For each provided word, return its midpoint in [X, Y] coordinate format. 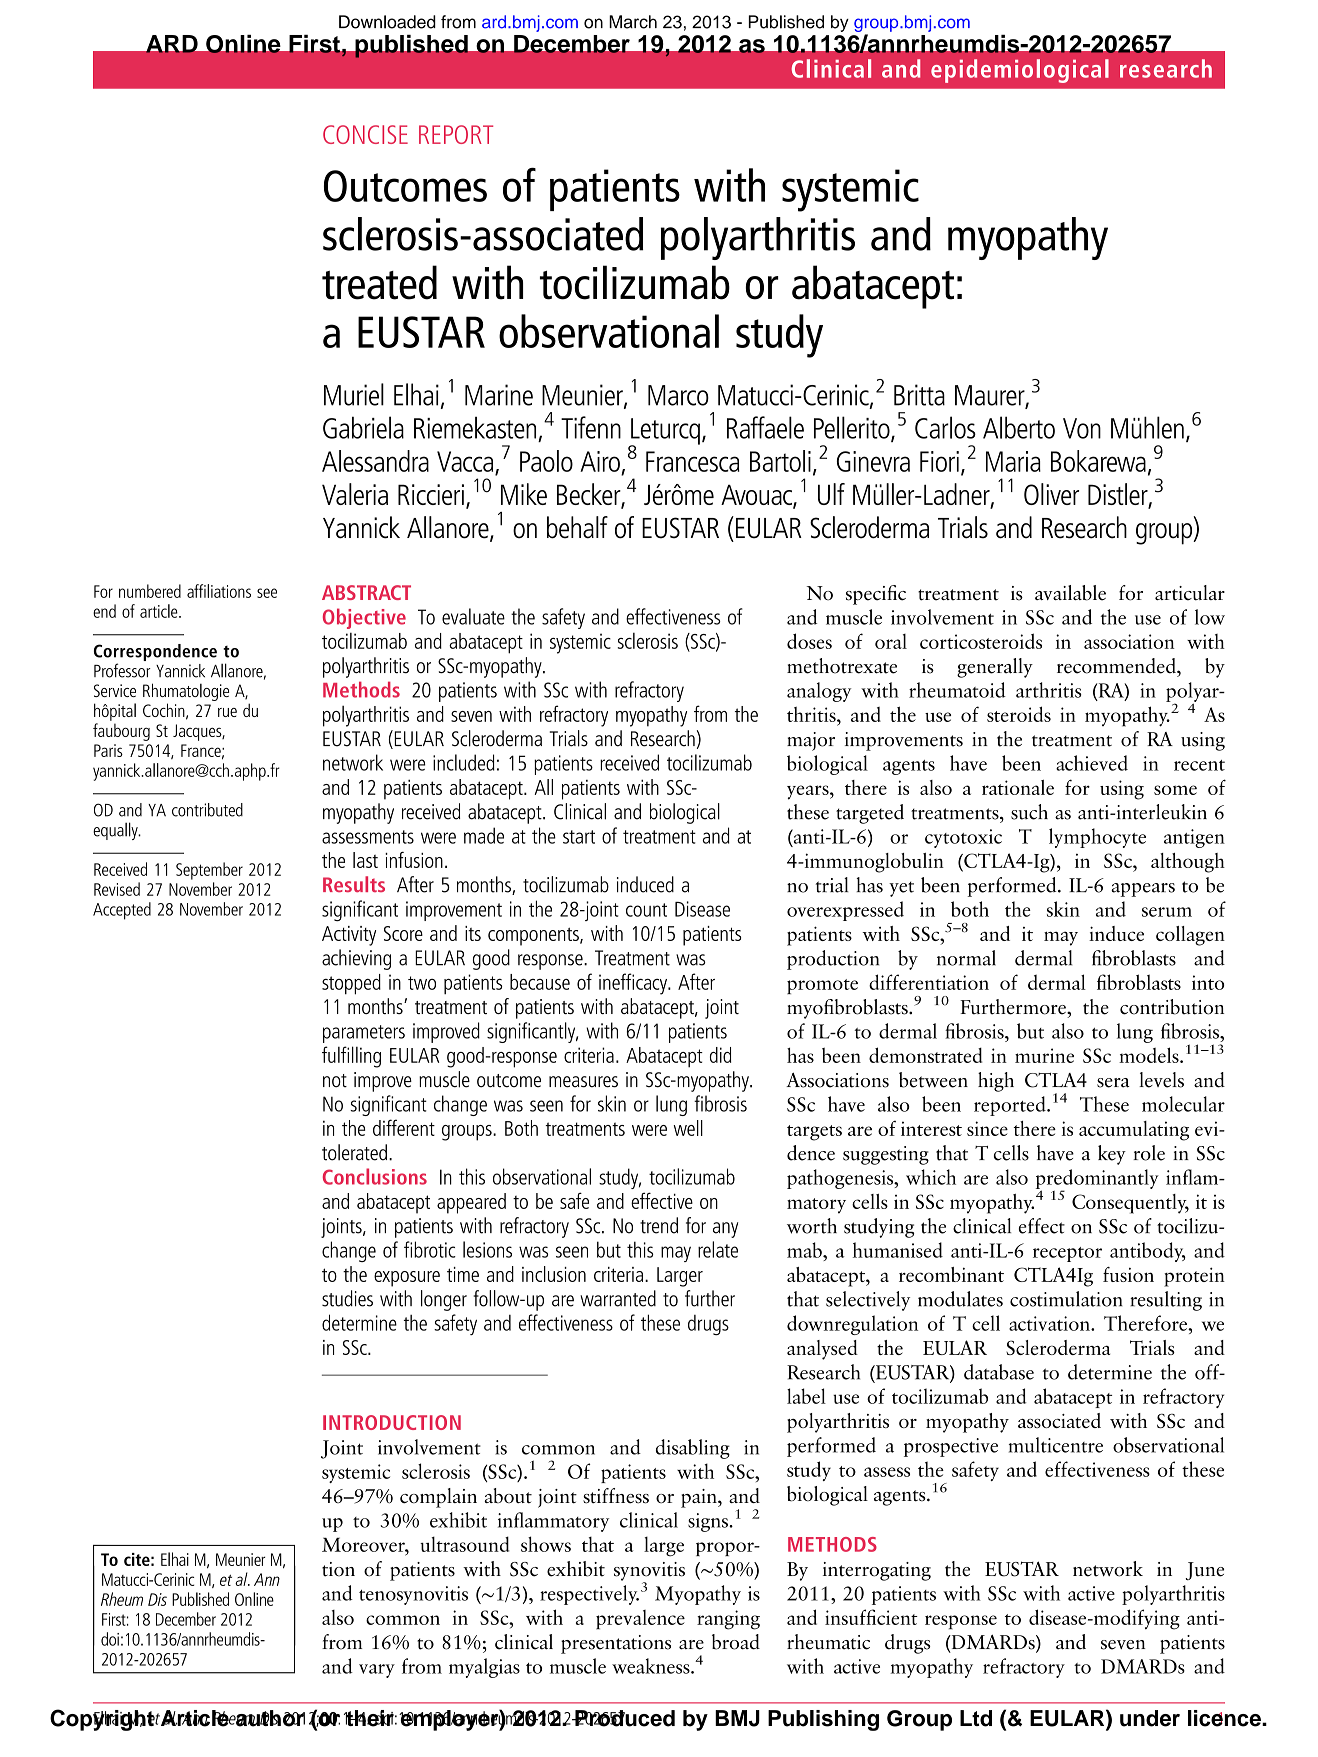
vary [377, 1671]
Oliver [1051, 494]
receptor [1067, 1254]
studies [347, 1298]
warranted [618, 1298]
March [633, 22]
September [209, 871]
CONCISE [365, 134]
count [646, 910]
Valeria [355, 494]
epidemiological [1020, 71]
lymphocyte [1097, 838]
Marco [678, 395]
